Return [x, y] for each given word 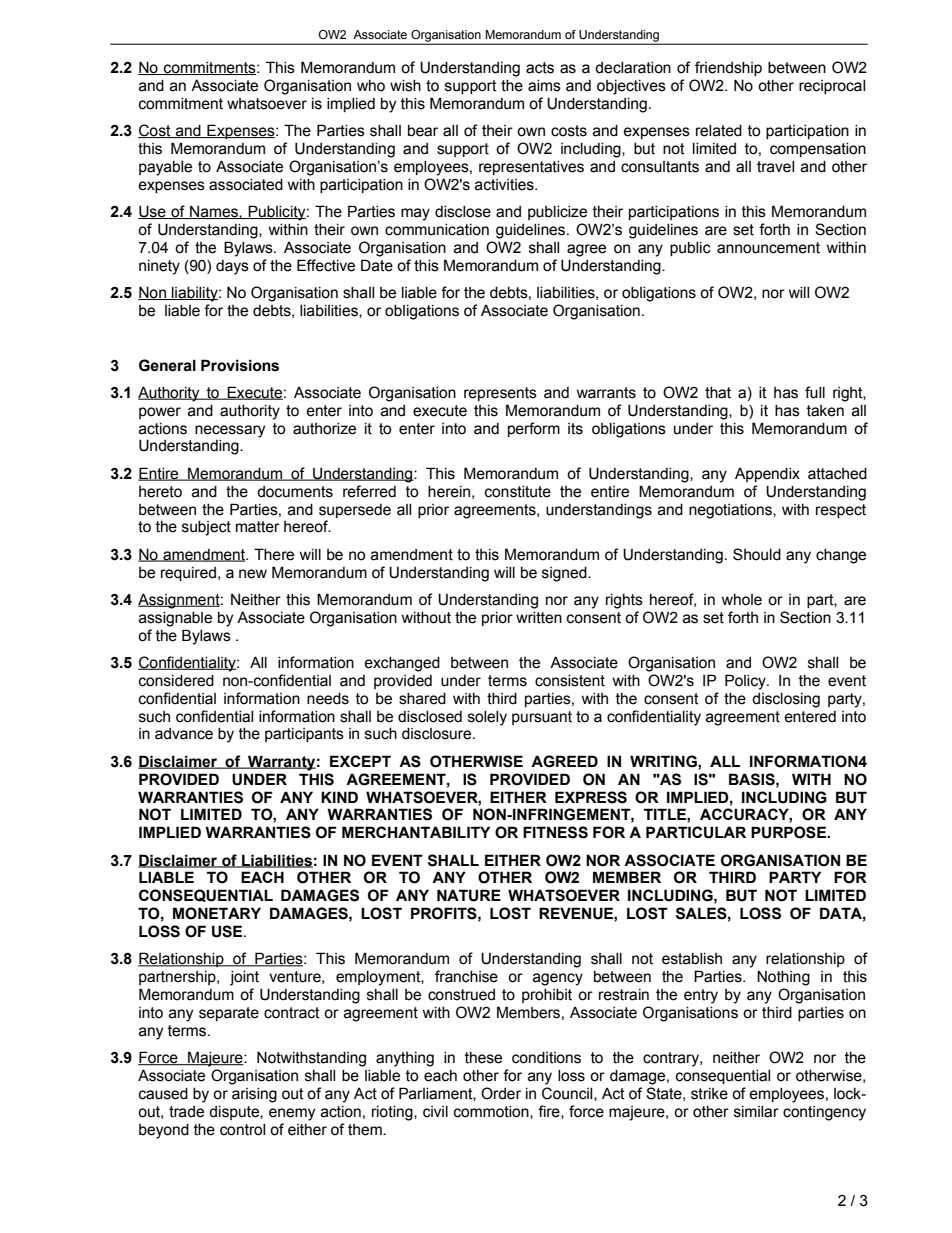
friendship [728, 68]
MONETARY [217, 913]
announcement [768, 248]
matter [258, 527]
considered [176, 681]
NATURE [469, 895]
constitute [518, 492]
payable [165, 168]
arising [254, 1095]
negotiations [731, 511]
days [232, 267]
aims [544, 86]
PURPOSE [789, 832]
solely [487, 718]
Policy [746, 682]
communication [437, 230]
